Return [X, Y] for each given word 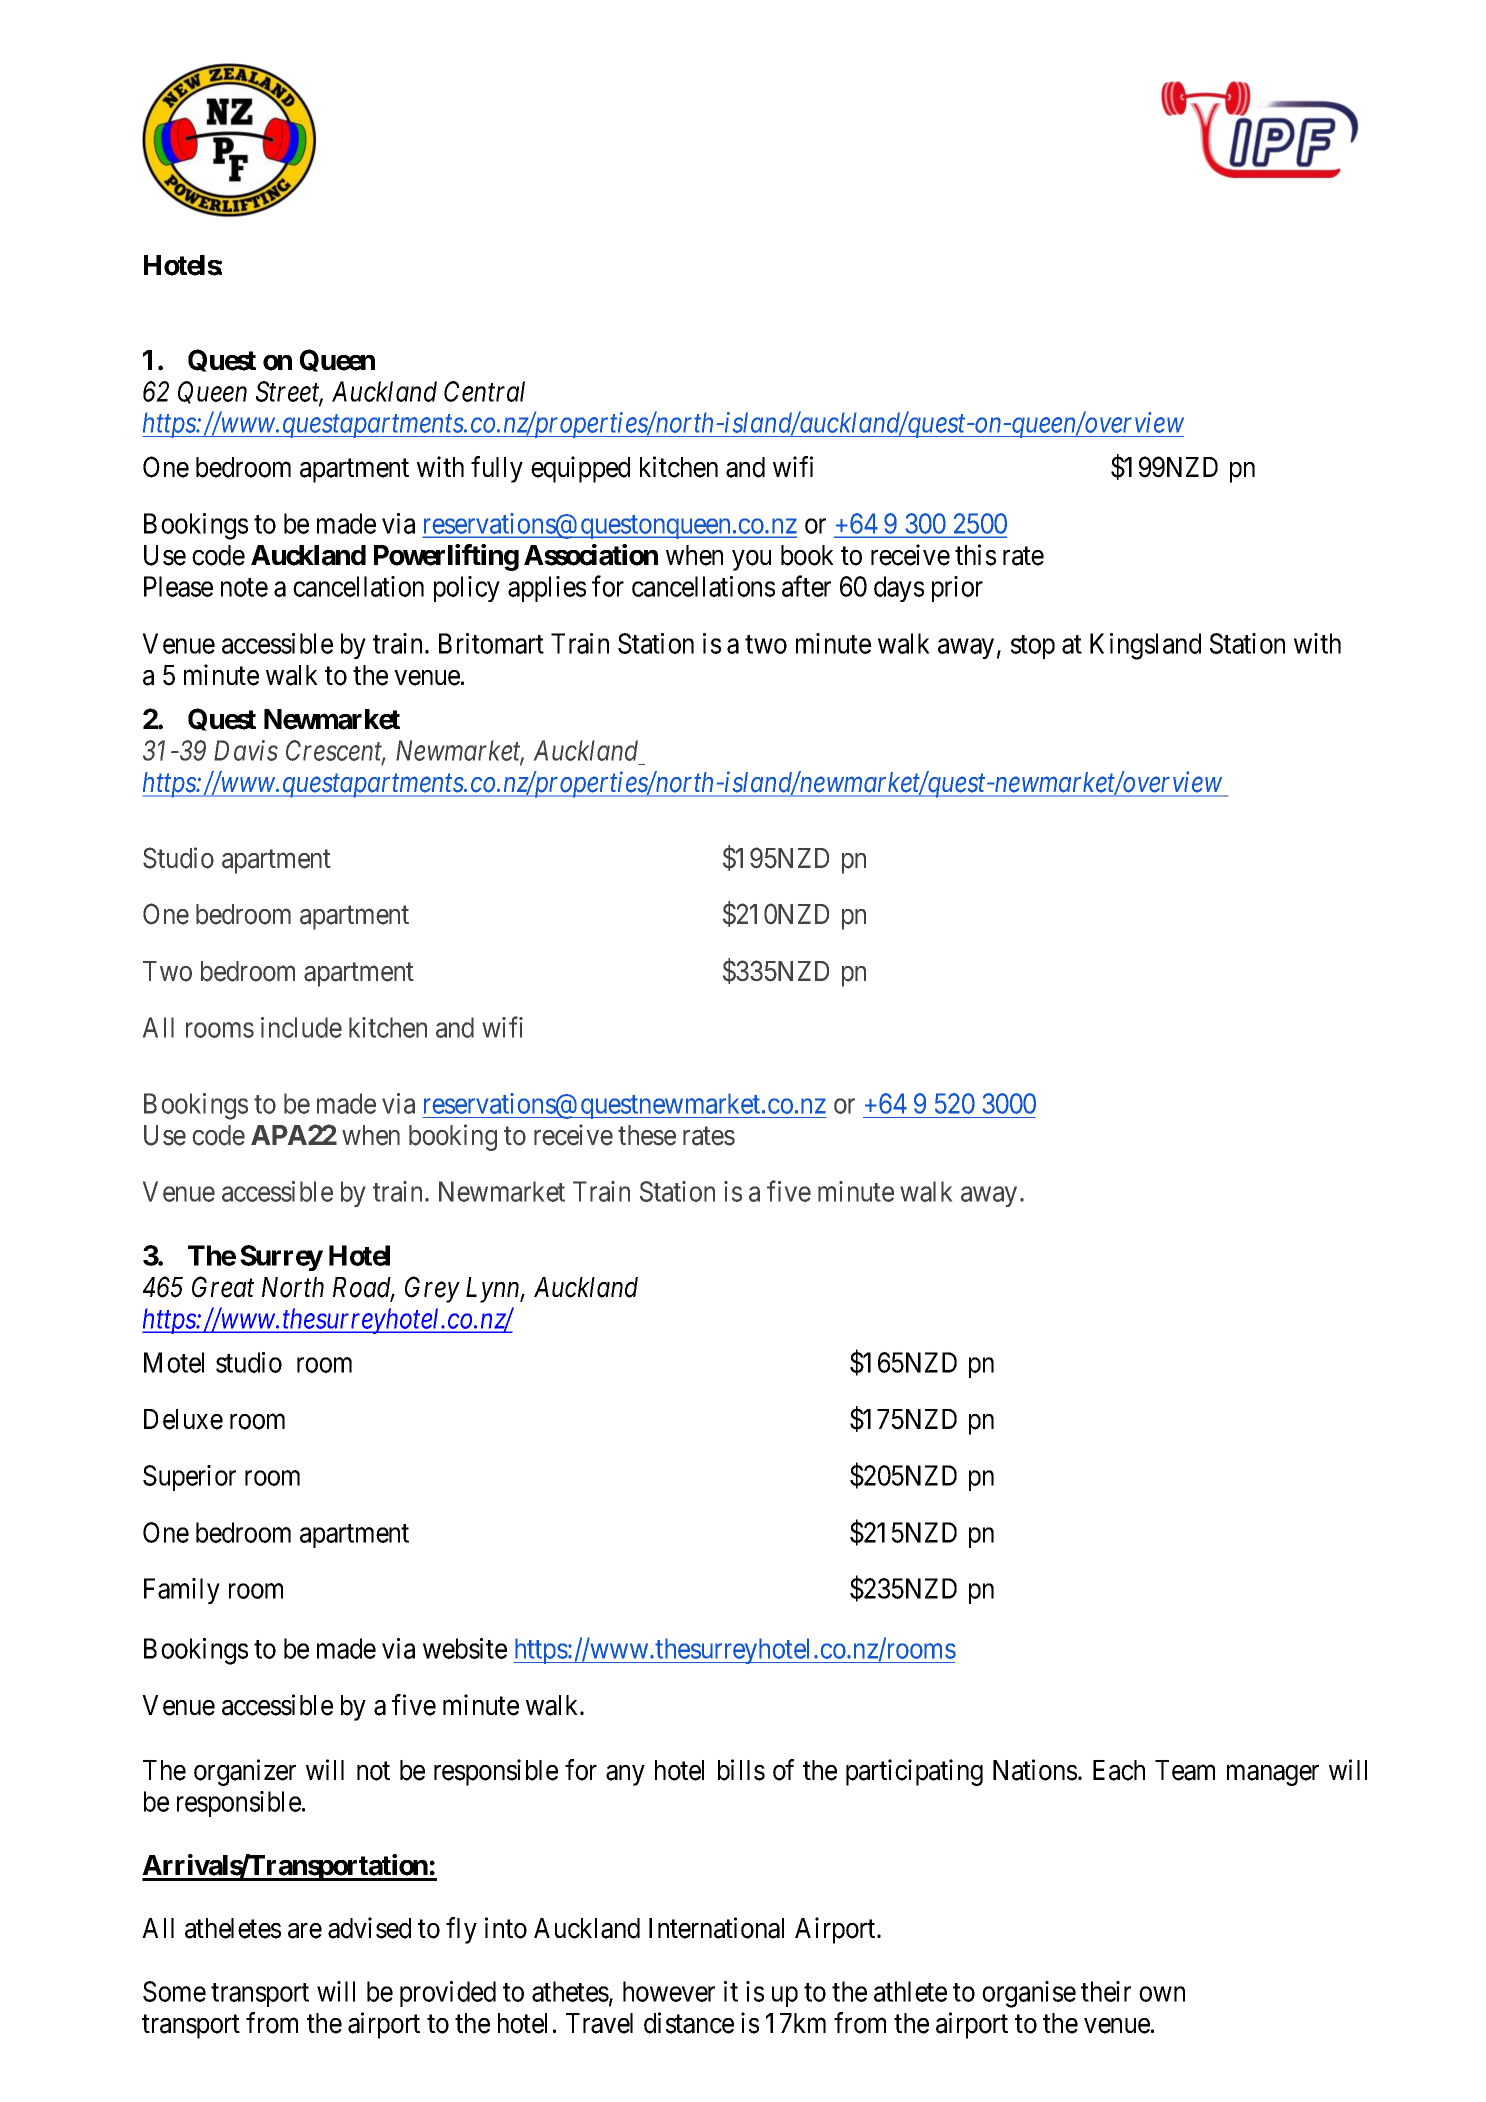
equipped [580, 469]
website [465, 1648]
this [975, 555]
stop [1033, 647]
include [301, 1027]
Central [484, 391]
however [669, 1991]
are [305, 1931]
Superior [189, 1478]
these [647, 1135]
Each [1119, 1770]
